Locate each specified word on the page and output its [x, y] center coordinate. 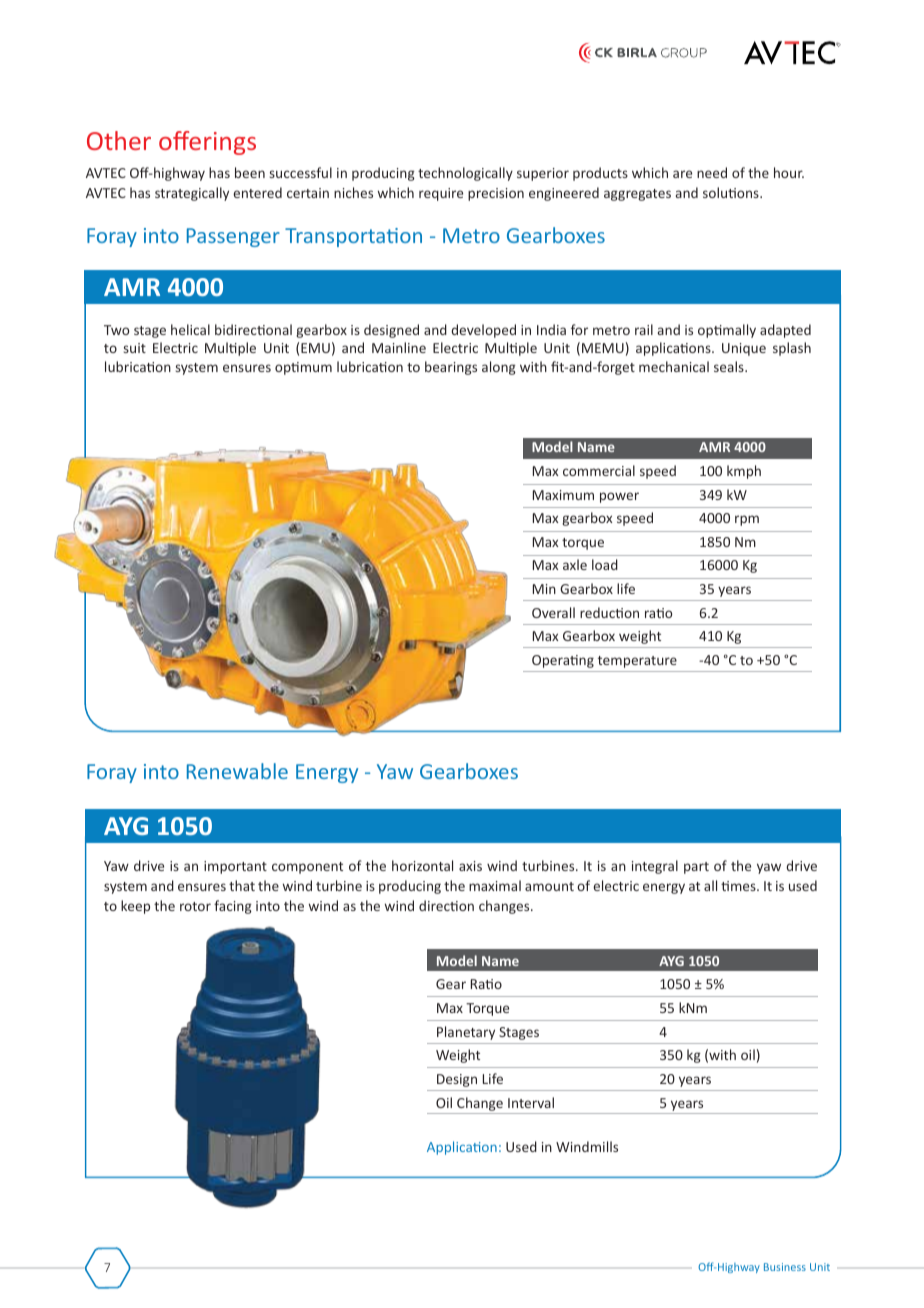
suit [135, 348]
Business [785, 1267]
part [696, 868]
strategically [192, 194]
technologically [465, 174]
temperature [637, 662]
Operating [563, 661]
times [739, 886]
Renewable [237, 771]
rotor [195, 906]
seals [730, 366]
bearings [451, 368]
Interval [531, 1102]
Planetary [466, 1033]
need [712, 172]
